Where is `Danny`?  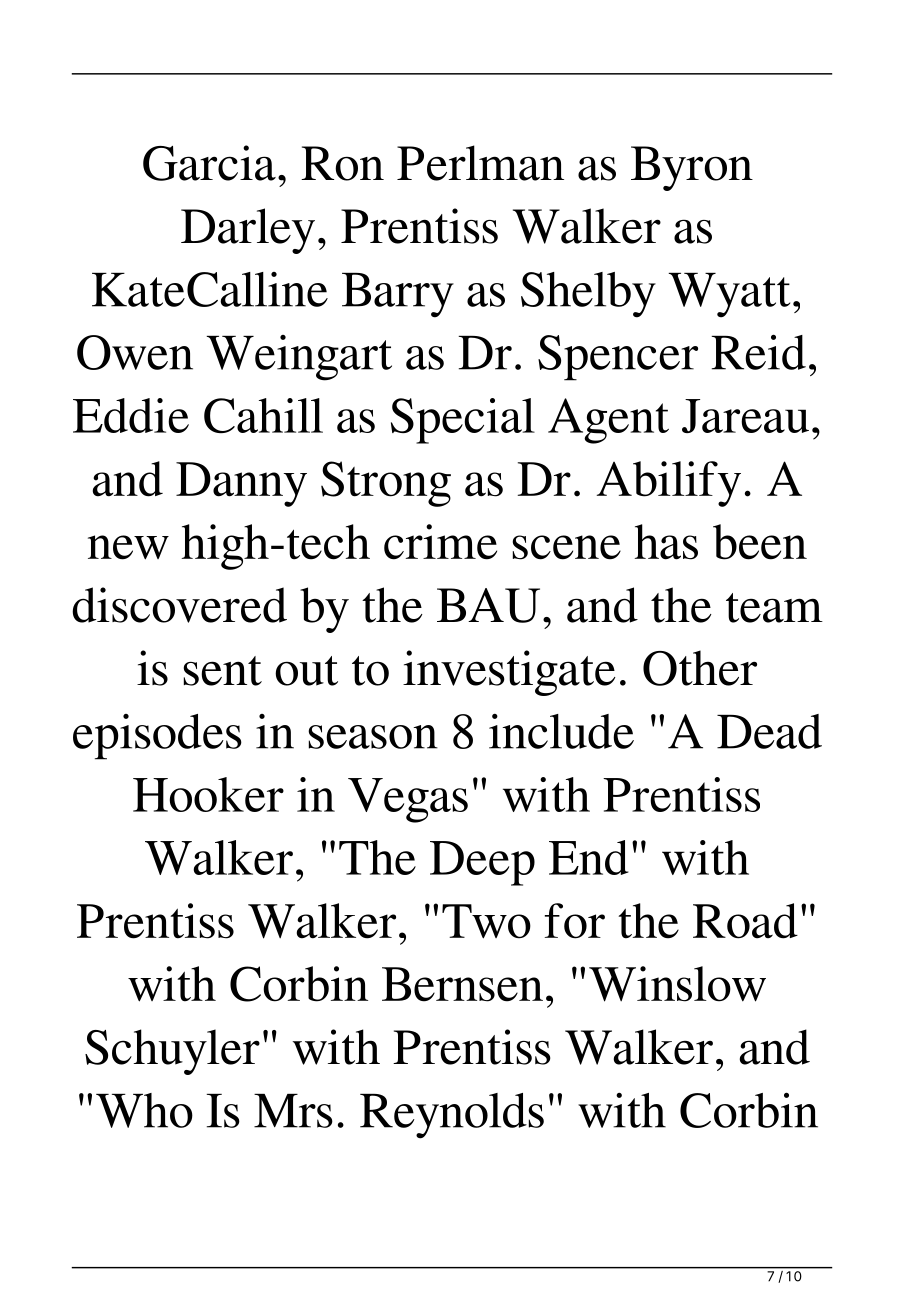 Danny is located at coordinates (241, 484).
